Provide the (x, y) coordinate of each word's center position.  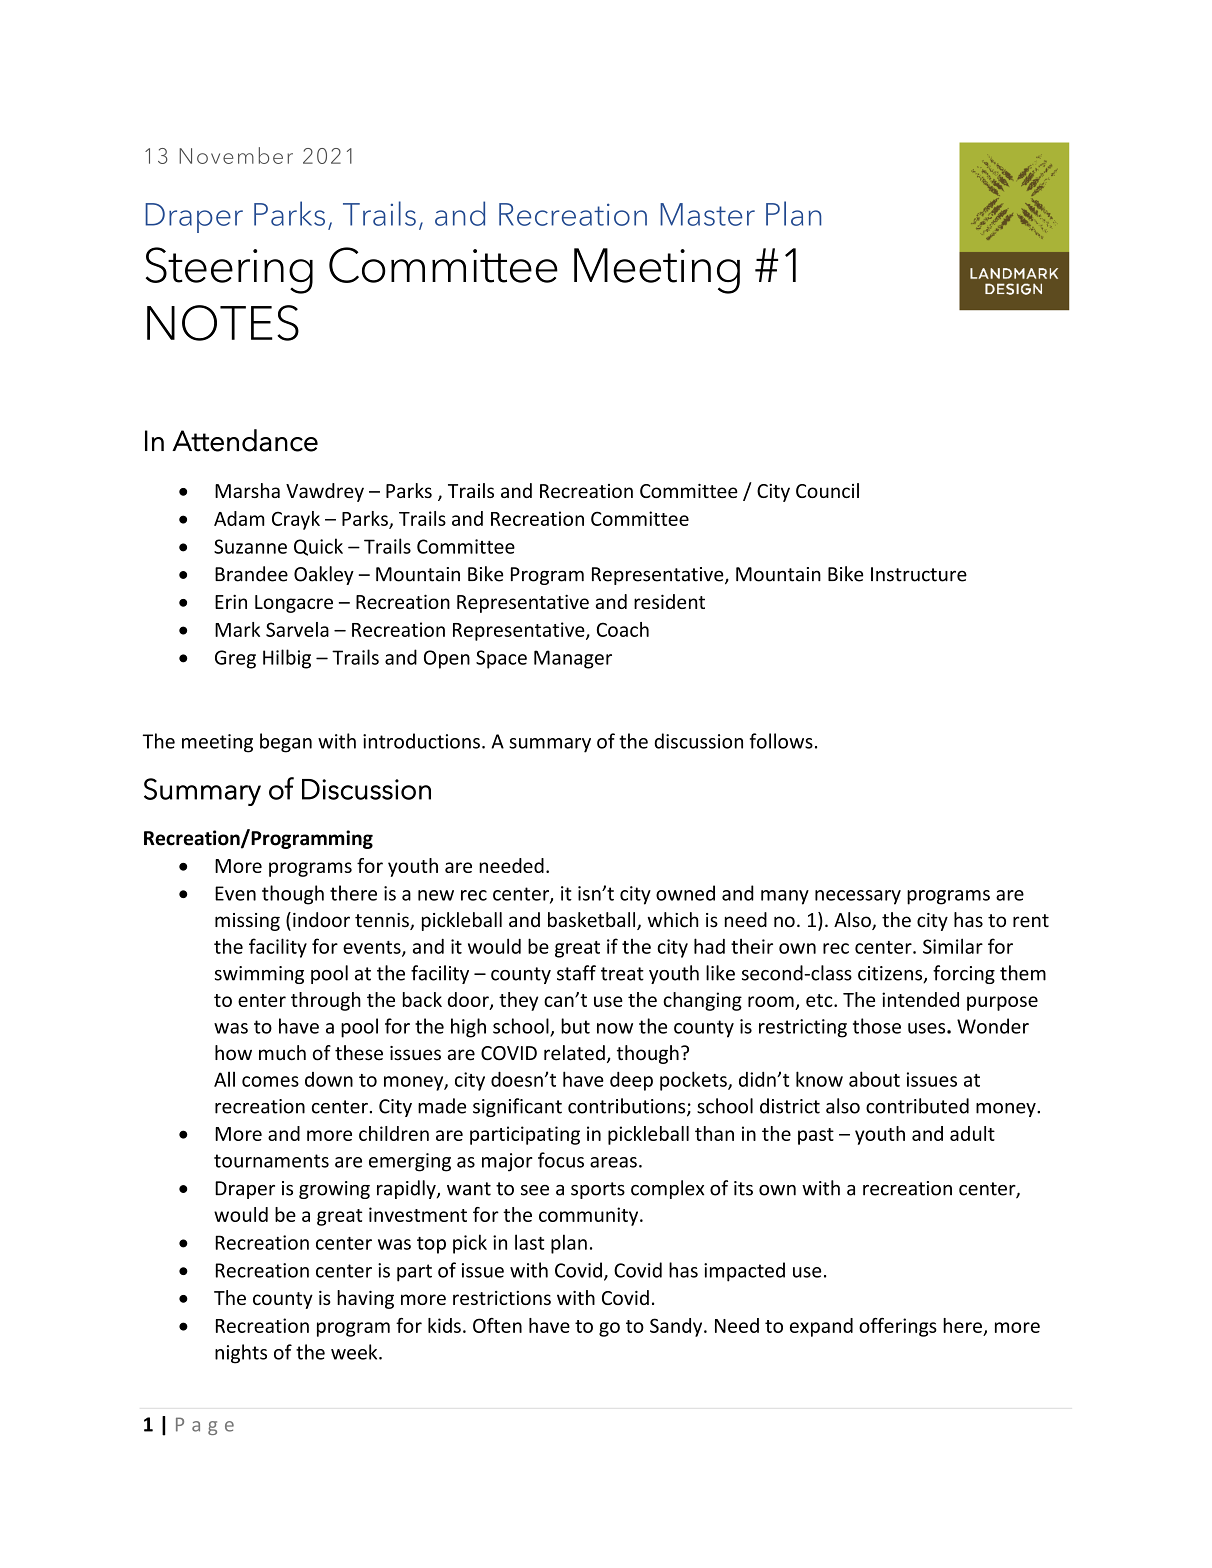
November (236, 155)
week (355, 1352)
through (326, 1001)
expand (821, 1327)
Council (827, 490)
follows (781, 741)
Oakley (324, 575)
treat (622, 974)
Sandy (677, 1327)
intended (920, 999)
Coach (623, 629)
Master (707, 214)
